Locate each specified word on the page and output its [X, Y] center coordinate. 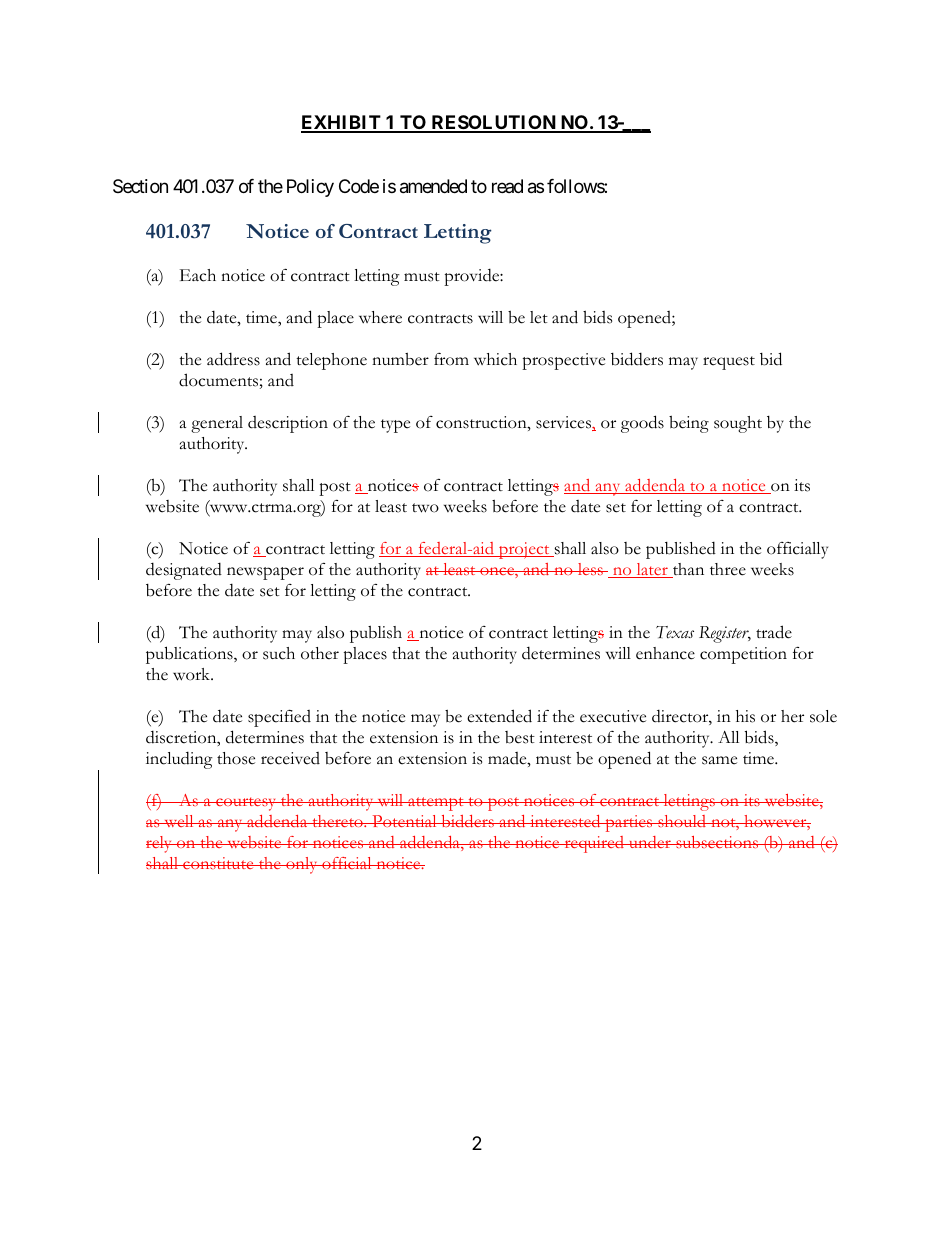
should [682, 821]
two [425, 508]
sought [738, 424]
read [507, 186]
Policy [310, 188]
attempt [436, 804]
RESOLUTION [493, 123]
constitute [218, 863]
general [217, 424]
